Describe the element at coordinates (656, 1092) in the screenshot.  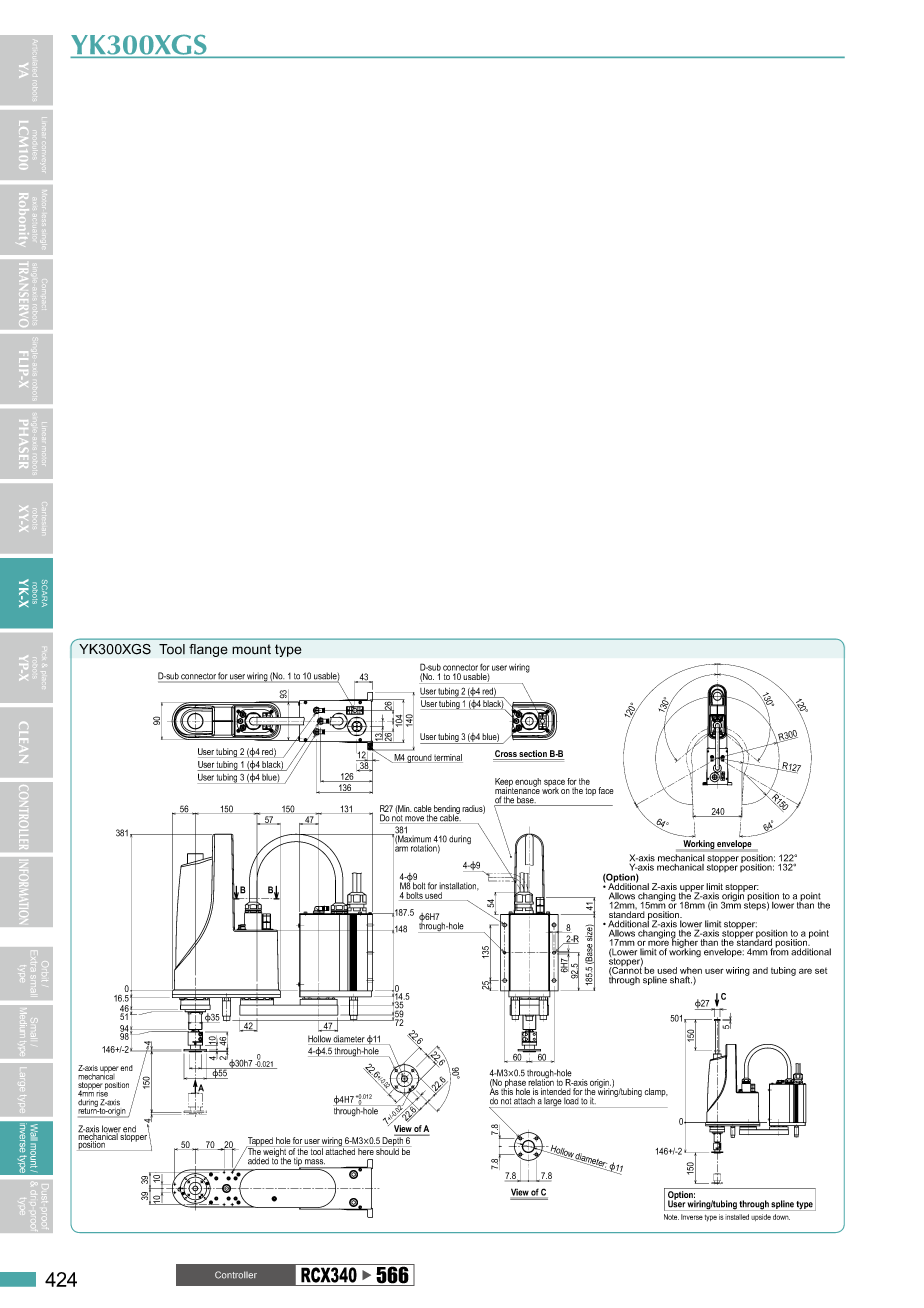
I see `clamp` at that location.
